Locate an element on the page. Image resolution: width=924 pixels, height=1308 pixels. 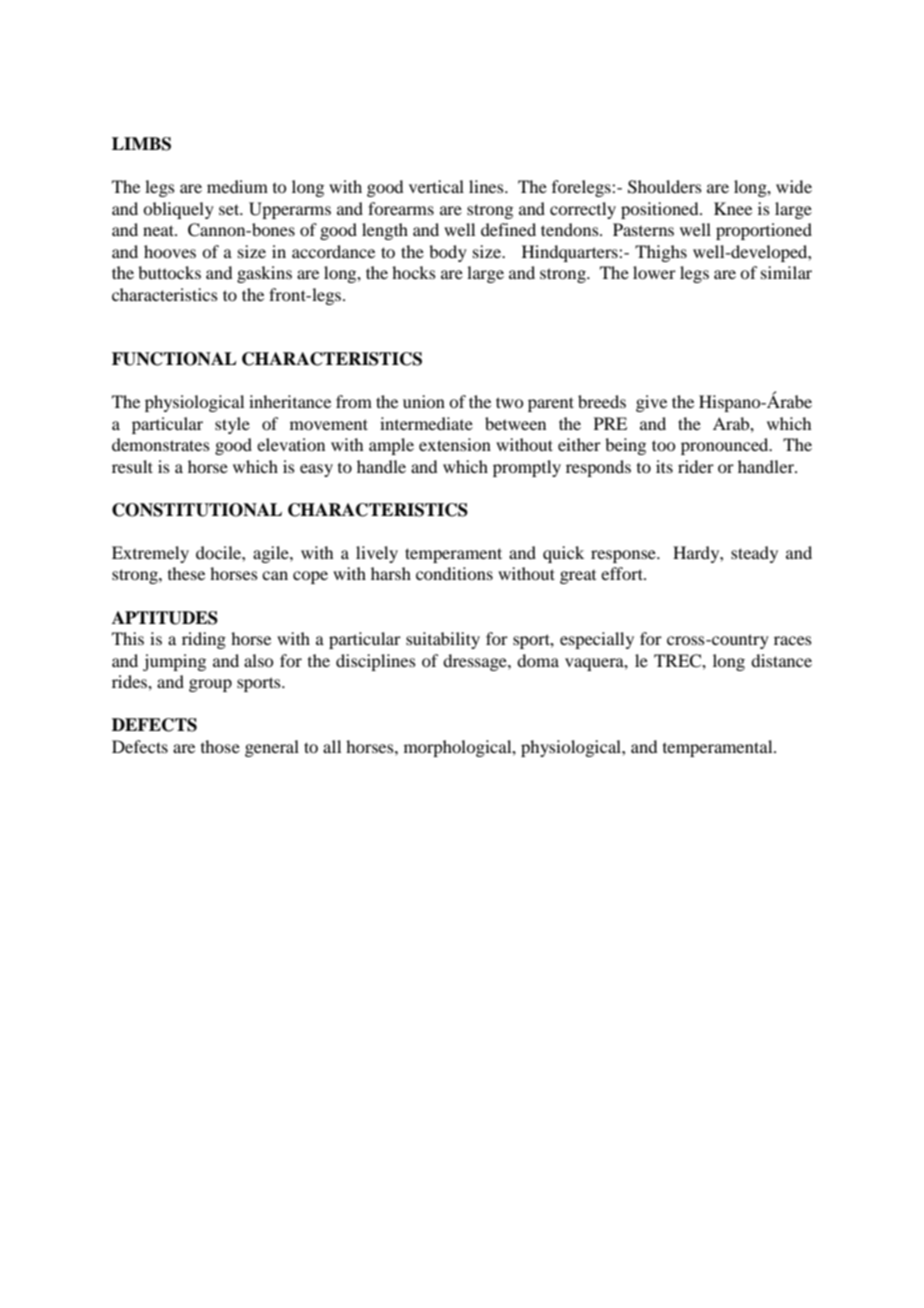
medium is located at coordinates (237, 186).
